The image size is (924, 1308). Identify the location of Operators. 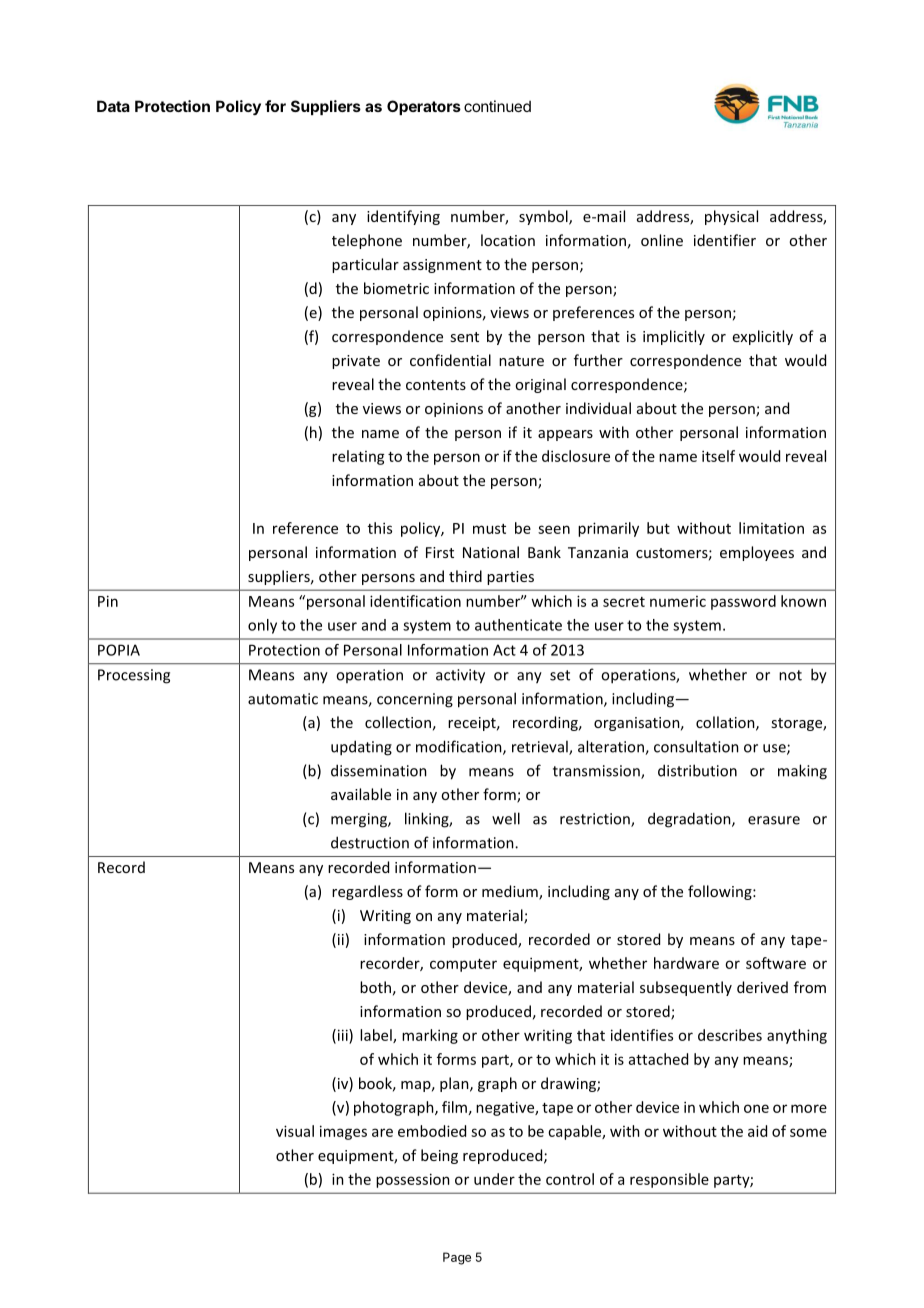
(424, 107).
